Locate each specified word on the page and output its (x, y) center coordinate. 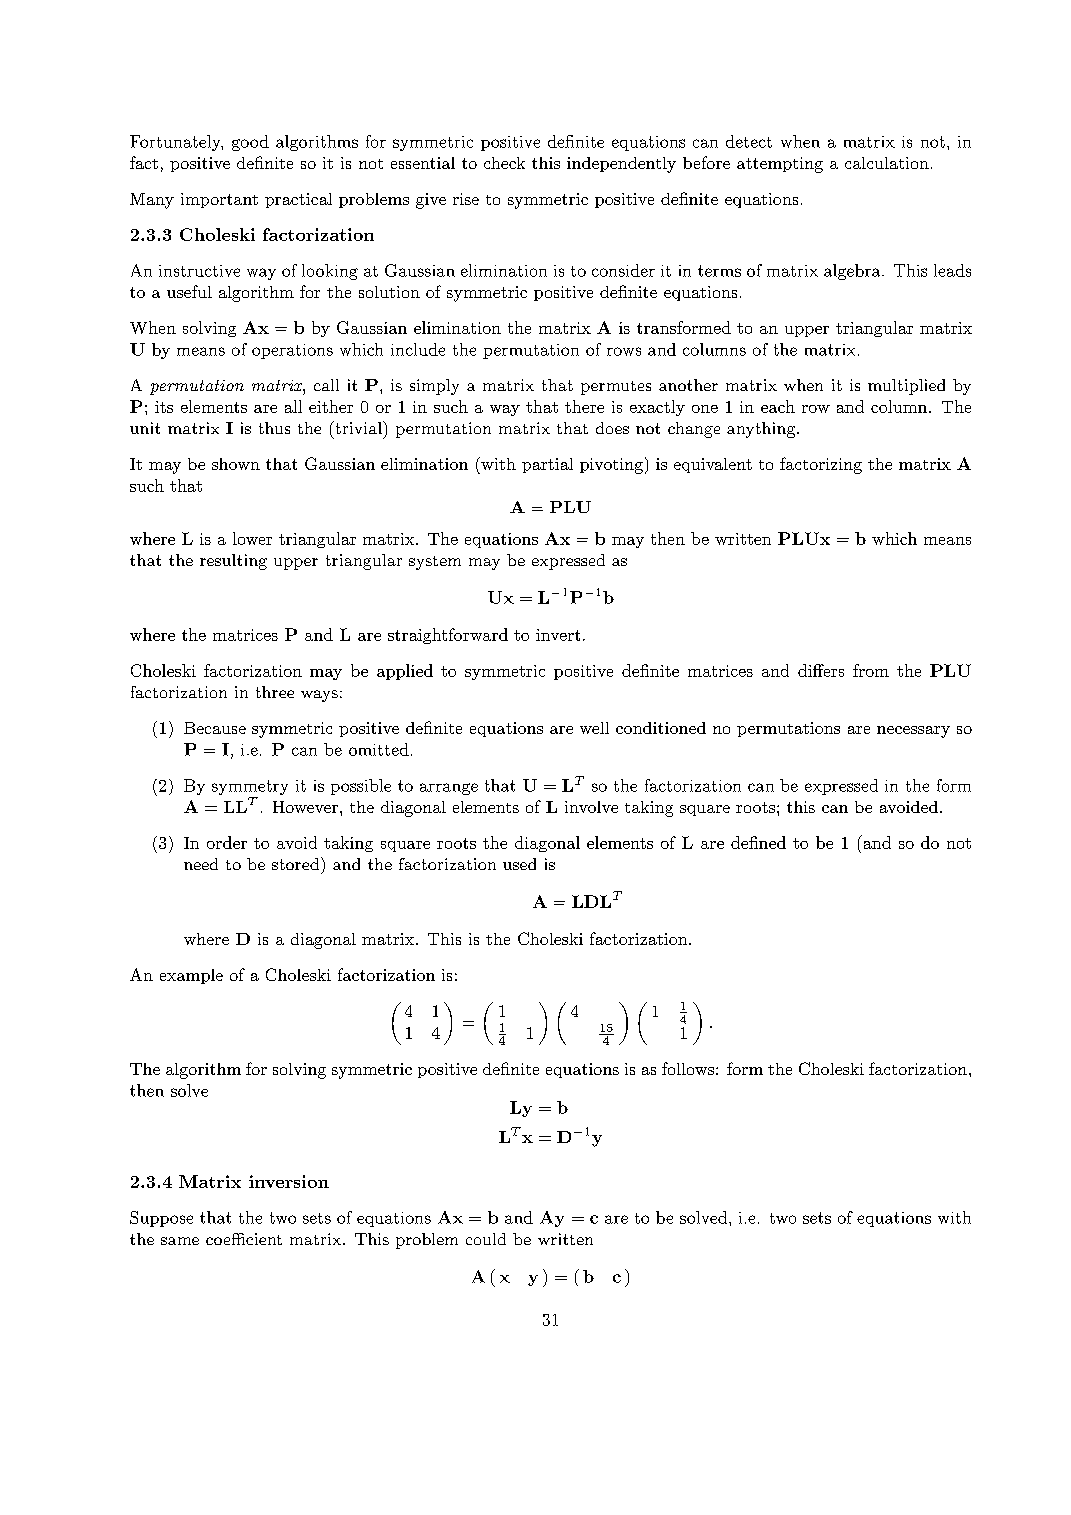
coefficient (244, 1239)
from (871, 670)
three (275, 692)
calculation (887, 163)
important (219, 200)
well (594, 728)
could (486, 1239)
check (504, 163)
